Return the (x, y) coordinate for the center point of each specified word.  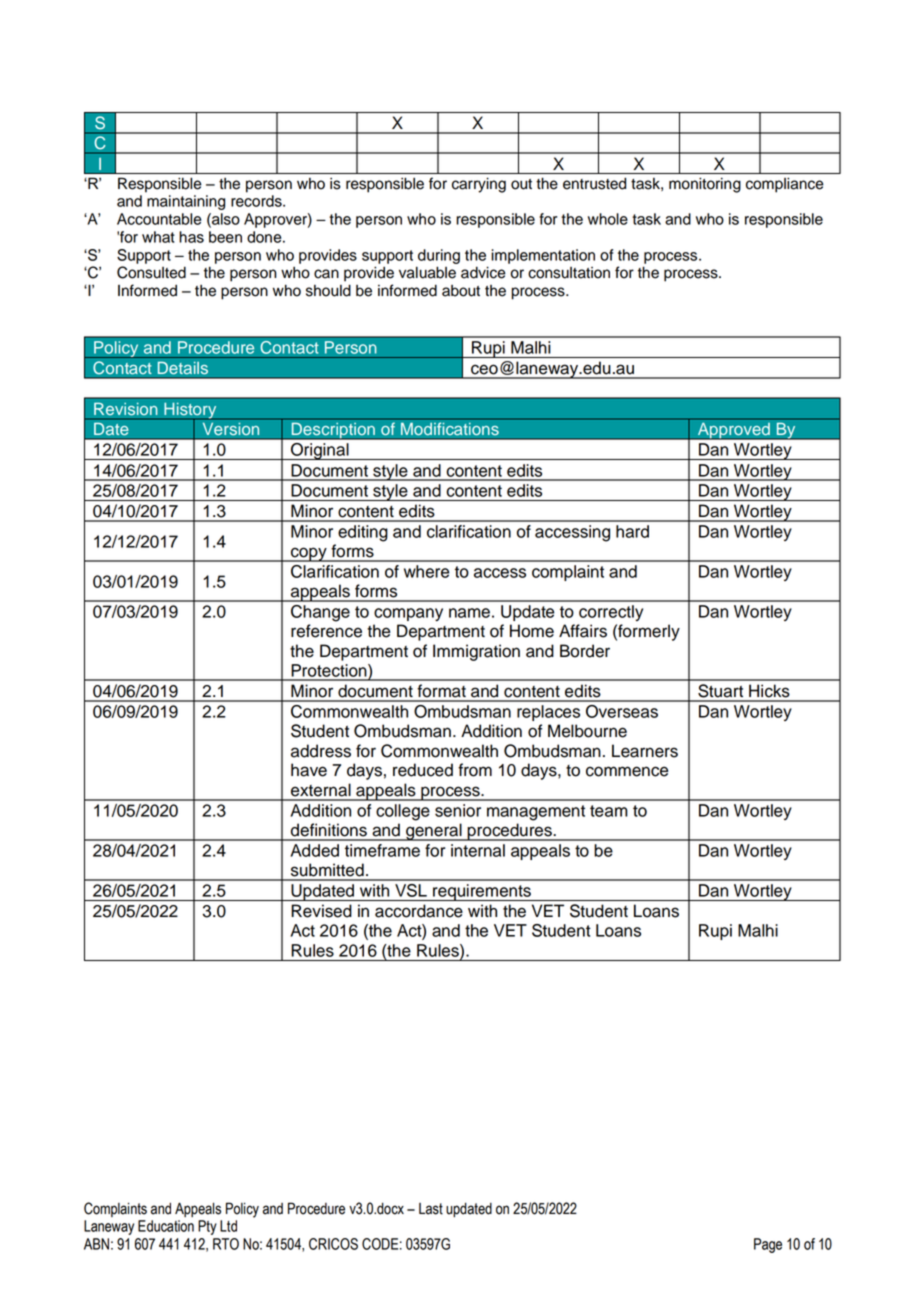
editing (363, 533)
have (309, 770)
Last (431, 1209)
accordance (419, 911)
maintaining (186, 202)
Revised (322, 911)
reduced (423, 770)
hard (632, 531)
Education (166, 1226)
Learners (645, 751)
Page (768, 1245)
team (609, 811)
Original (320, 451)
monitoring (705, 185)
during (439, 256)
